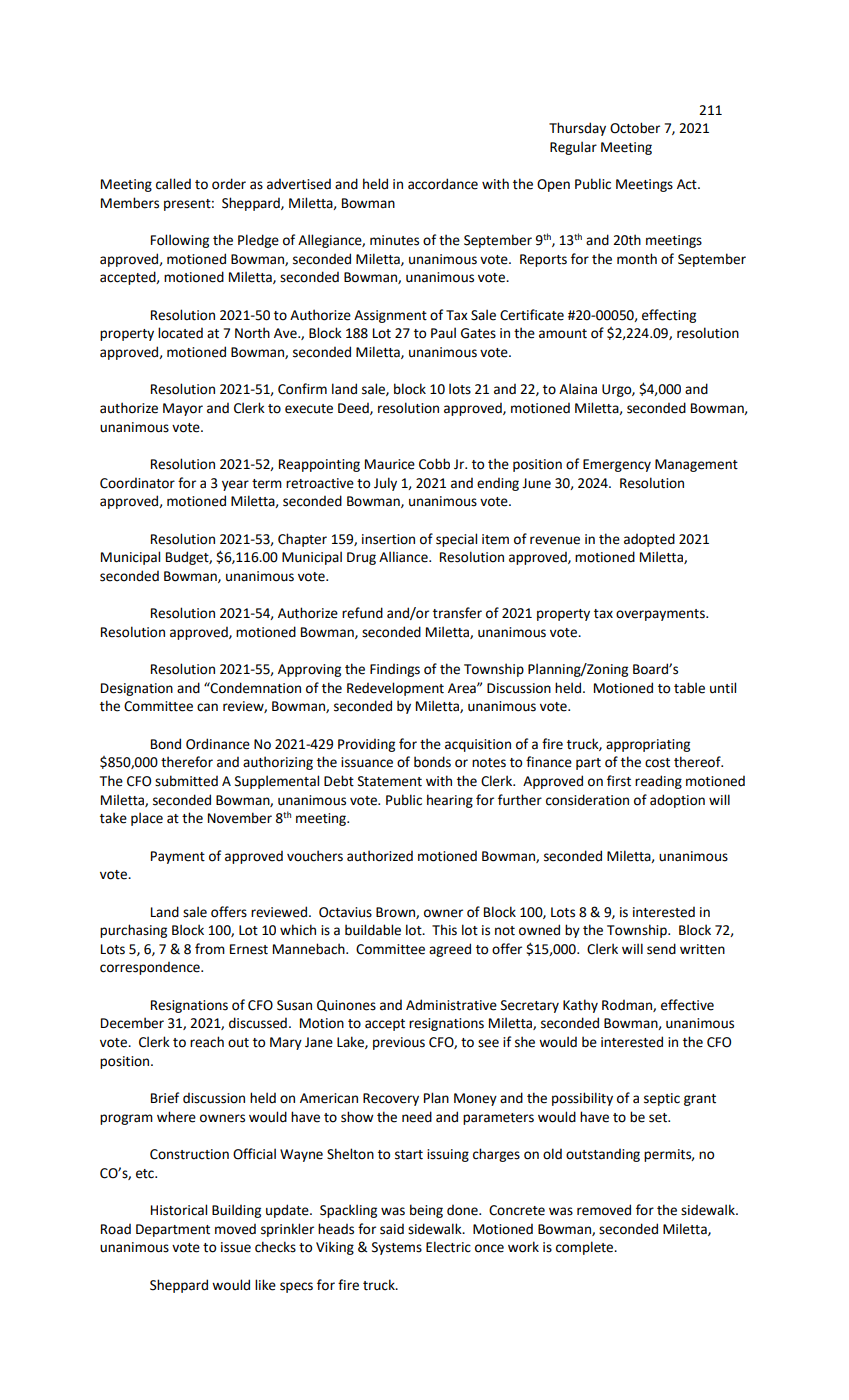  What do you see at coordinates (179, 1210) in the page?
I see `Historical` at bounding box center [179, 1210].
